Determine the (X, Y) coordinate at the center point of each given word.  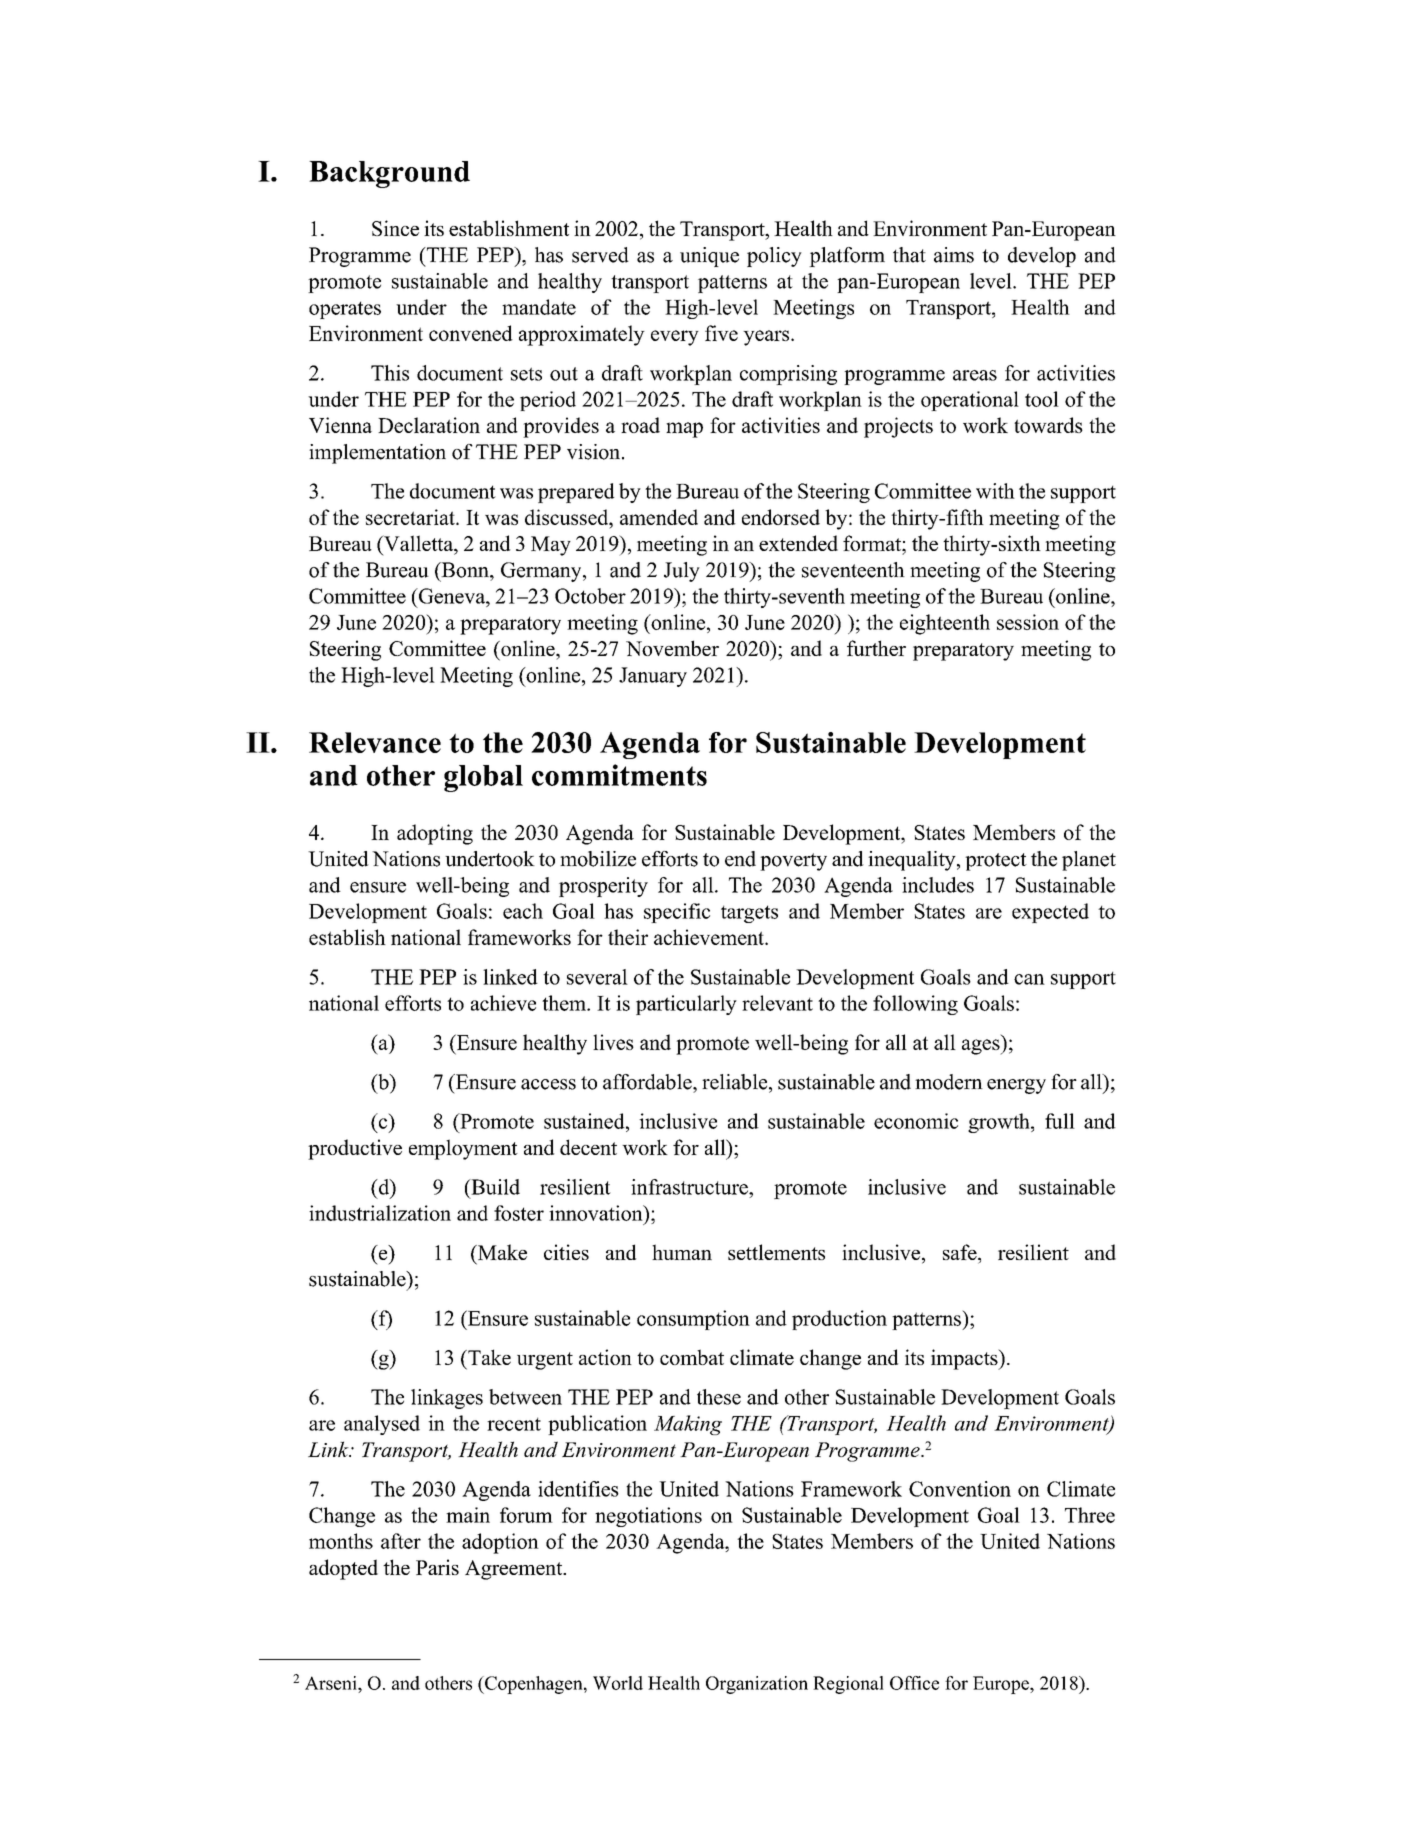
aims (954, 255)
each (523, 911)
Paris (437, 1567)
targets (749, 914)
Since (395, 228)
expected (1050, 913)
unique (709, 257)
